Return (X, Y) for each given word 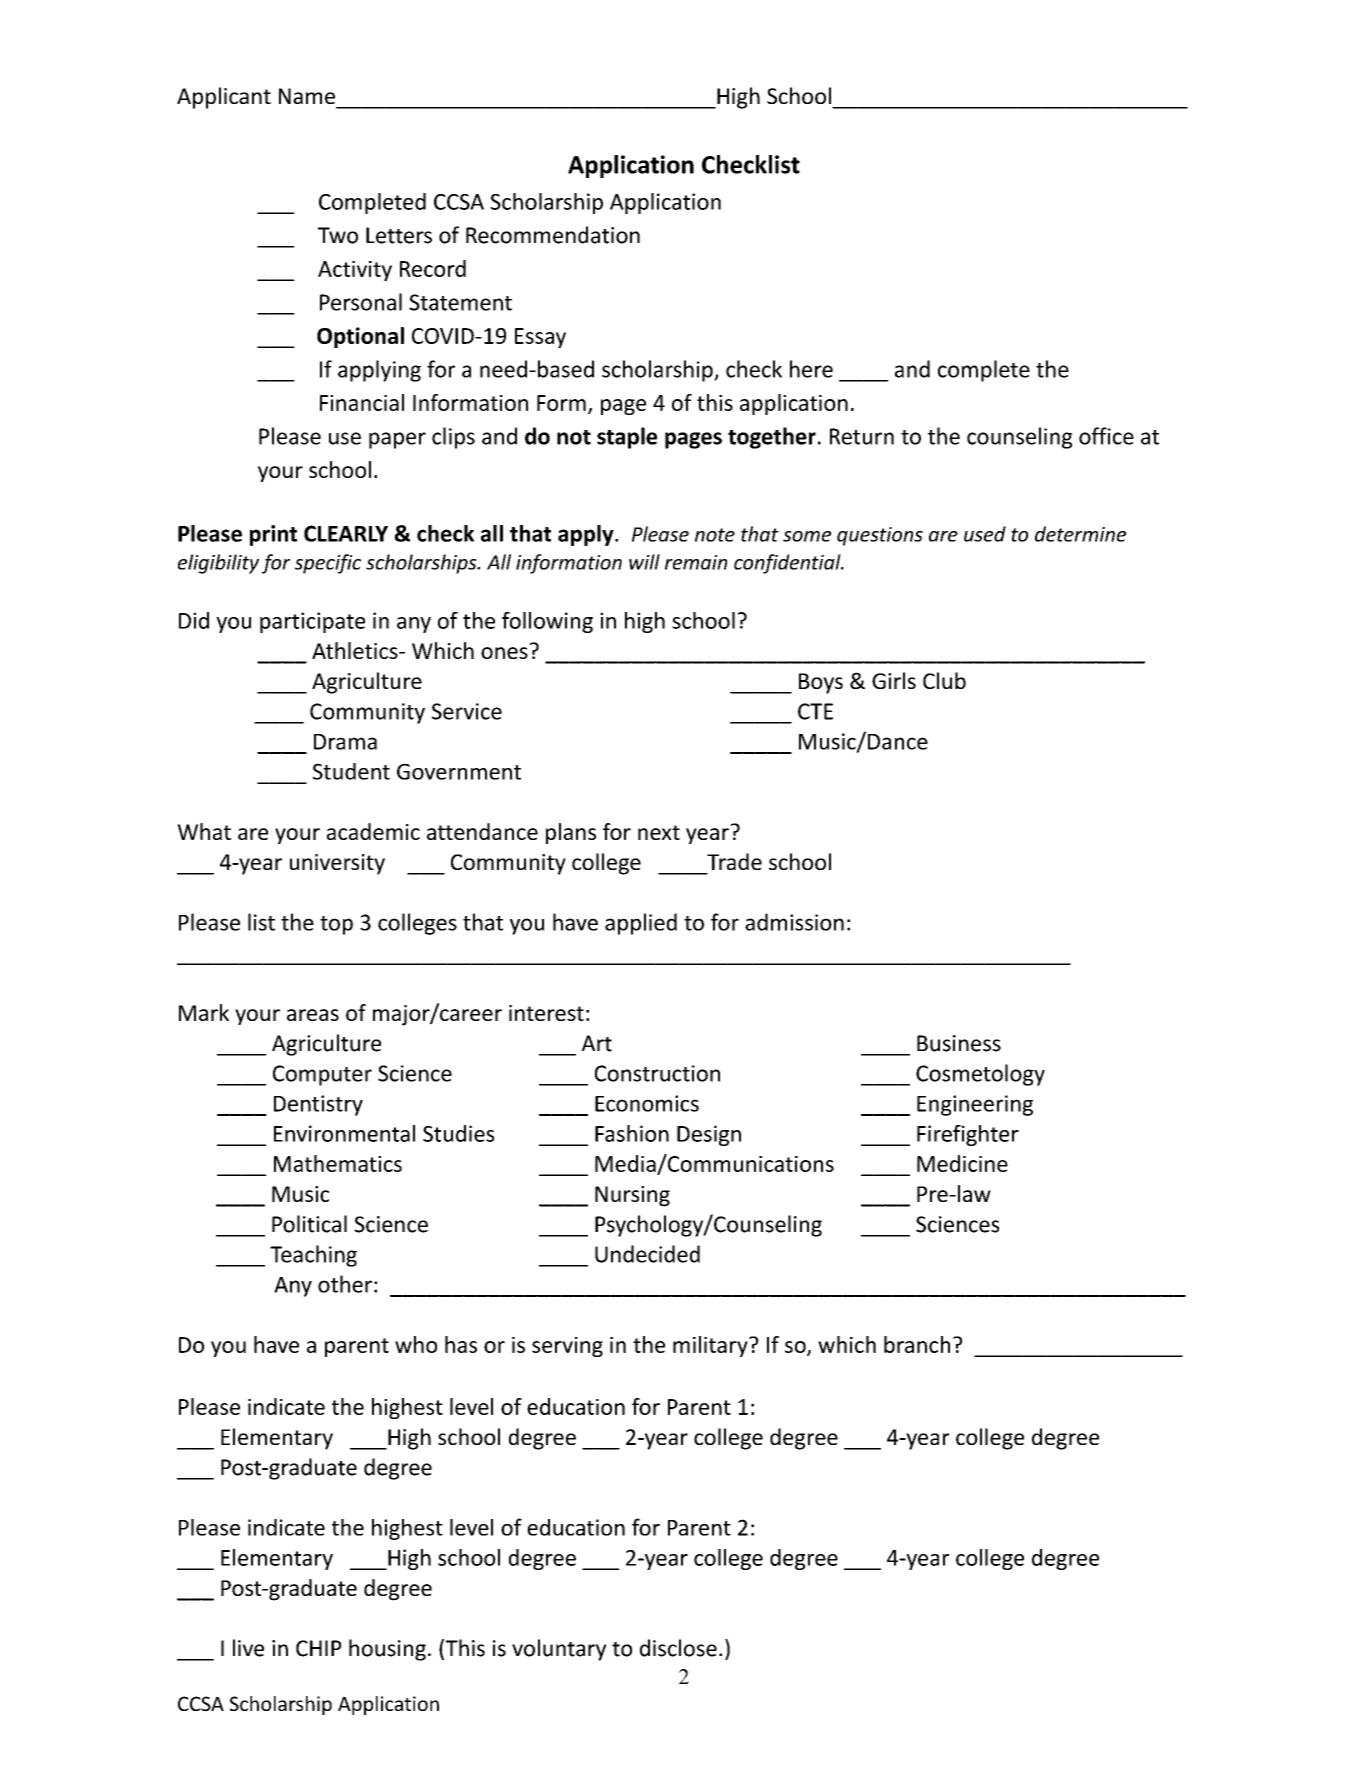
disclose (678, 1648)
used (985, 534)
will (644, 562)
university (337, 864)
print (273, 535)
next (659, 832)
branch (917, 1344)
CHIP (318, 1648)
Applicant (224, 98)
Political (309, 1224)
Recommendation (553, 235)
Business (959, 1043)
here (811, 369)
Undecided (647, 1254)
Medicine (962, 1163)
